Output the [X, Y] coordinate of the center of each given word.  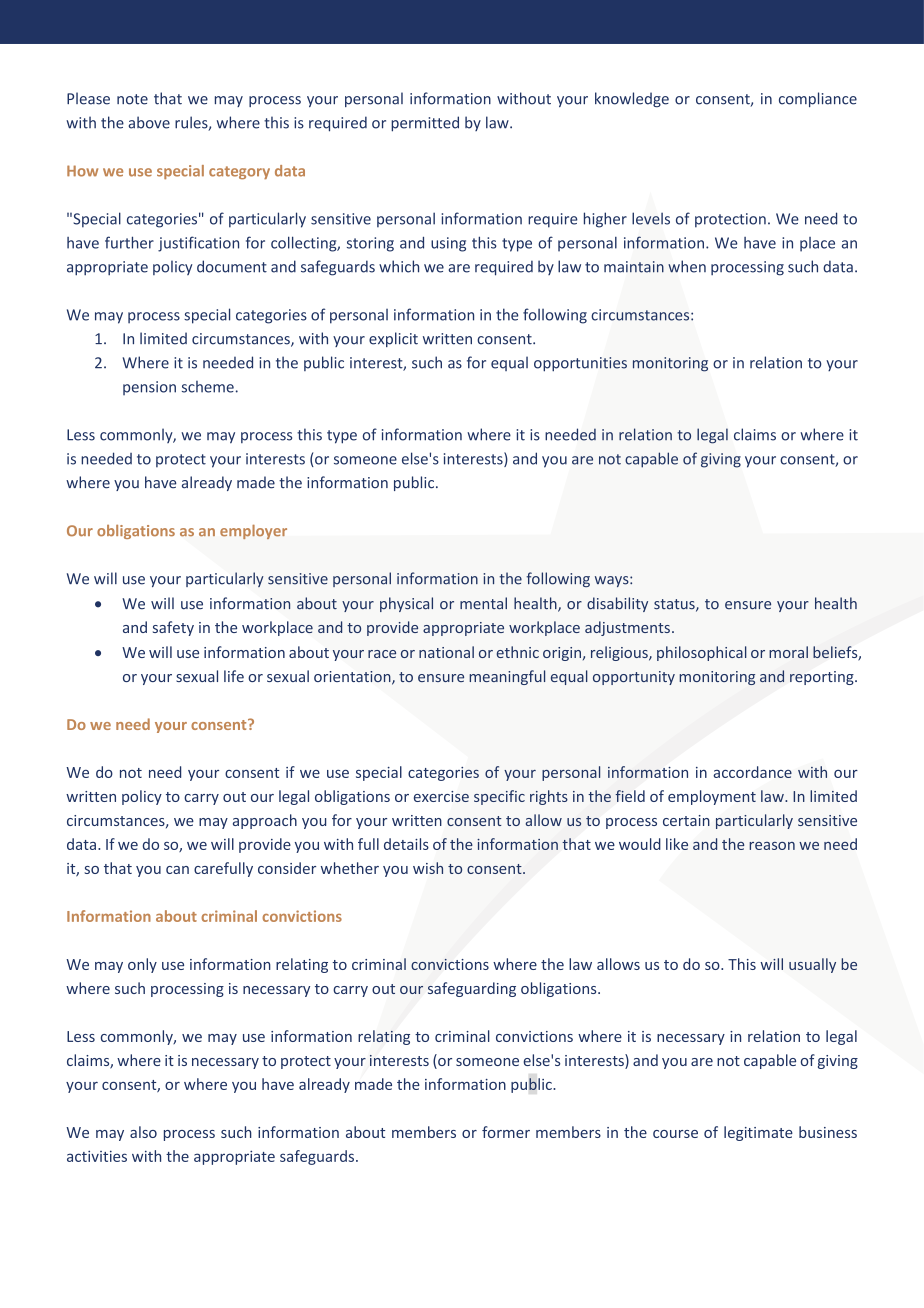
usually [812, 965]
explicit [393, 339]
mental [483, 603]
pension [149, 388]
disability [617, 604]
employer [253, 532]
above [149, 122]
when [687, 266]
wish [428, 868]
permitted [425, 124]
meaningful [507, 677]
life [234, 676]
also [143, 1132]
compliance [818, 99]
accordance [752, 772]
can [177, 870]
